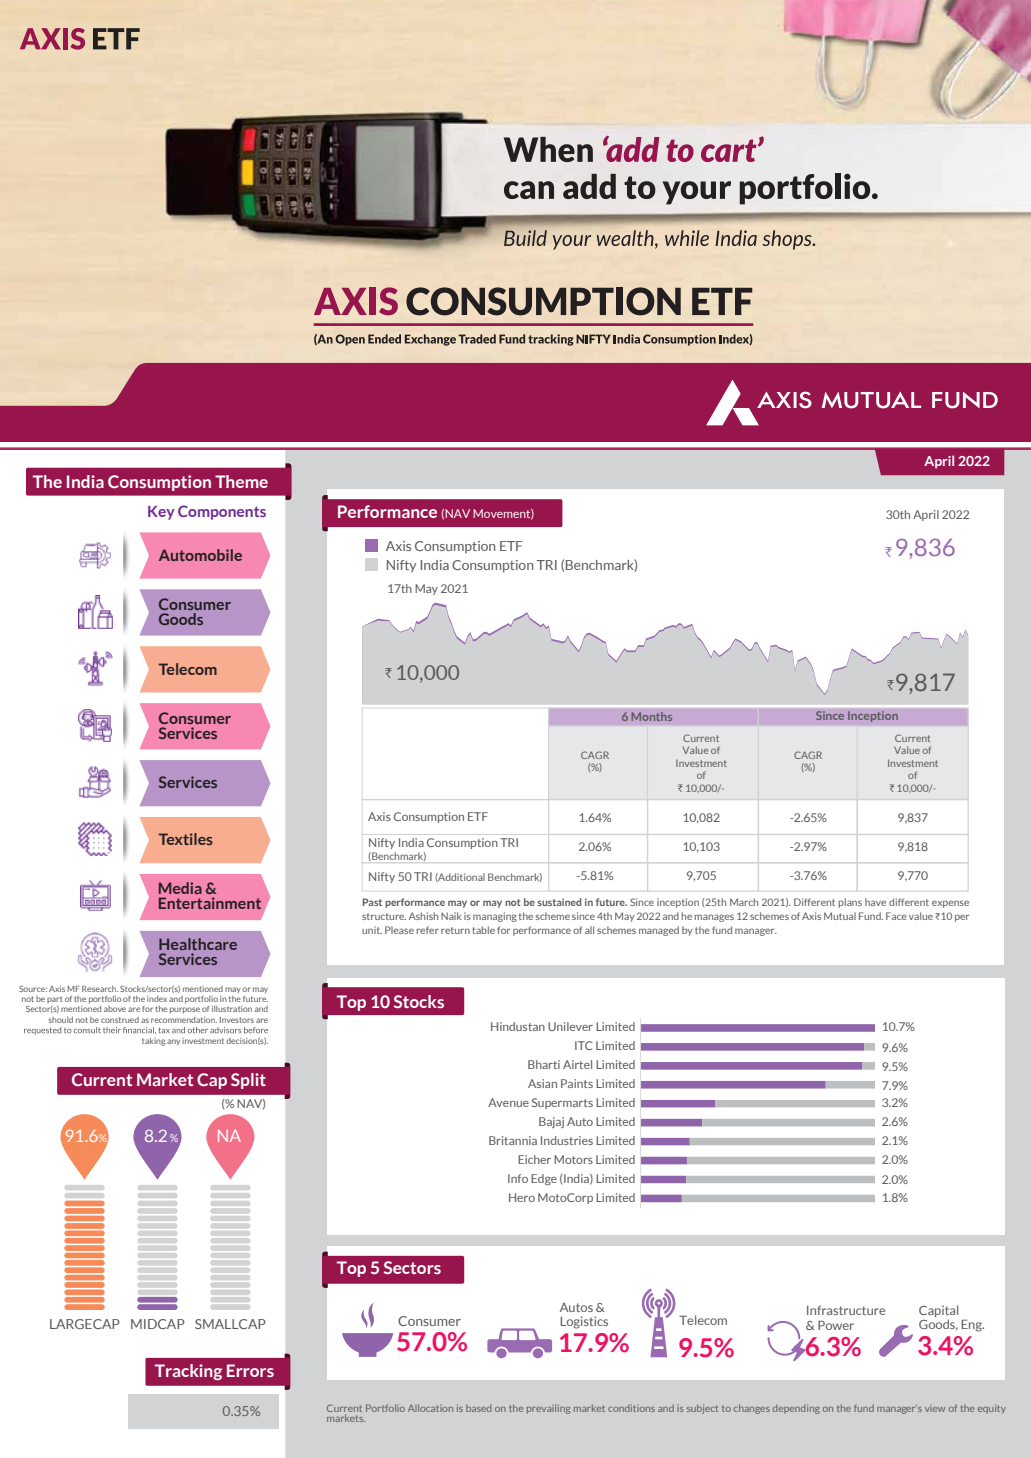 The width and height of the document is (1031, 1458). Describe the element at coordinates (939, 1311) in the document. I see `Capital` at that location.
